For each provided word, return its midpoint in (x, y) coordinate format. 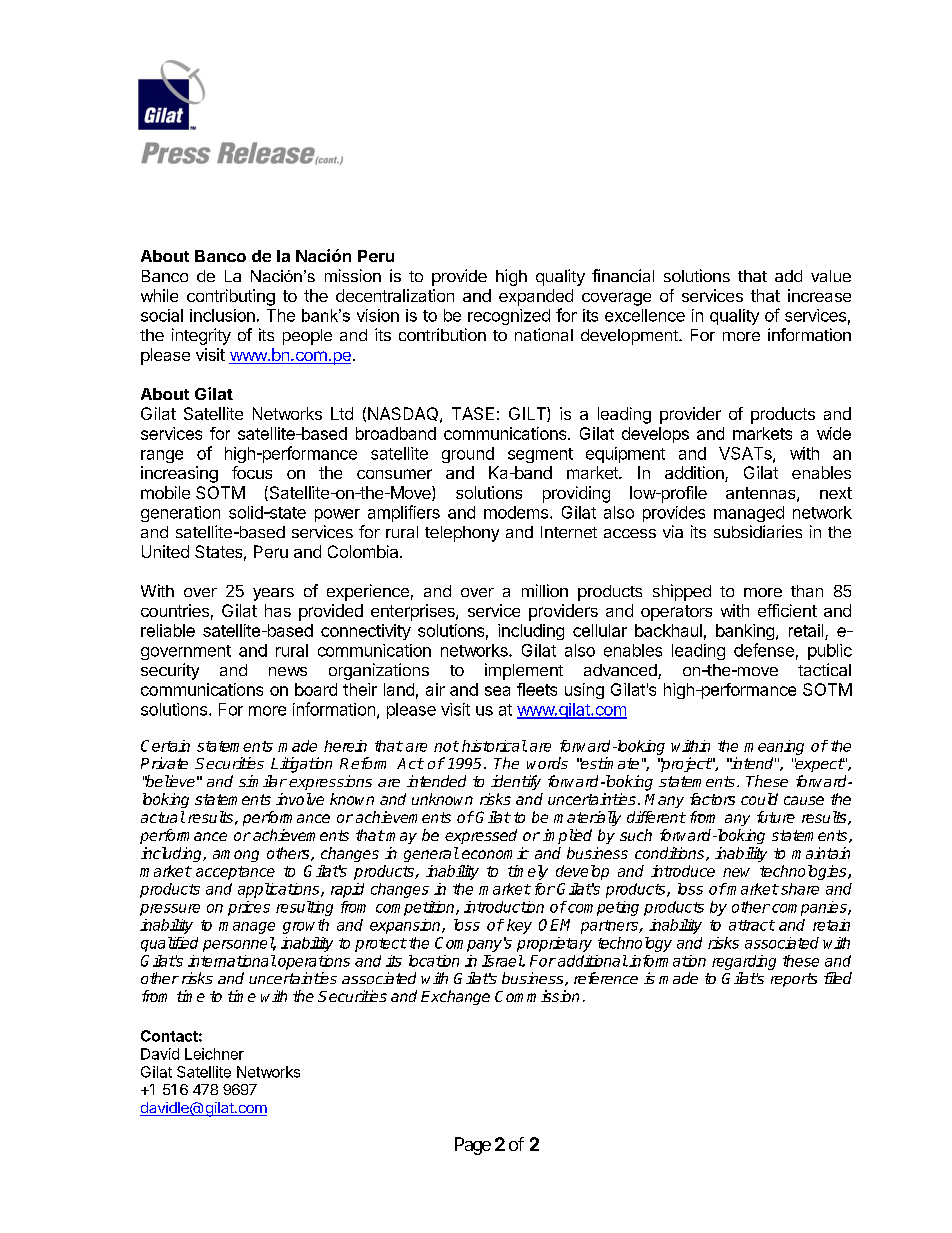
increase (819, 295)
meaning (774, 747)
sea (497, 691)
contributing (231, 297)
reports (794, 980)
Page (473, 1146)
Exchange (455, 997)
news (288, 671)
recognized (509, 317)
